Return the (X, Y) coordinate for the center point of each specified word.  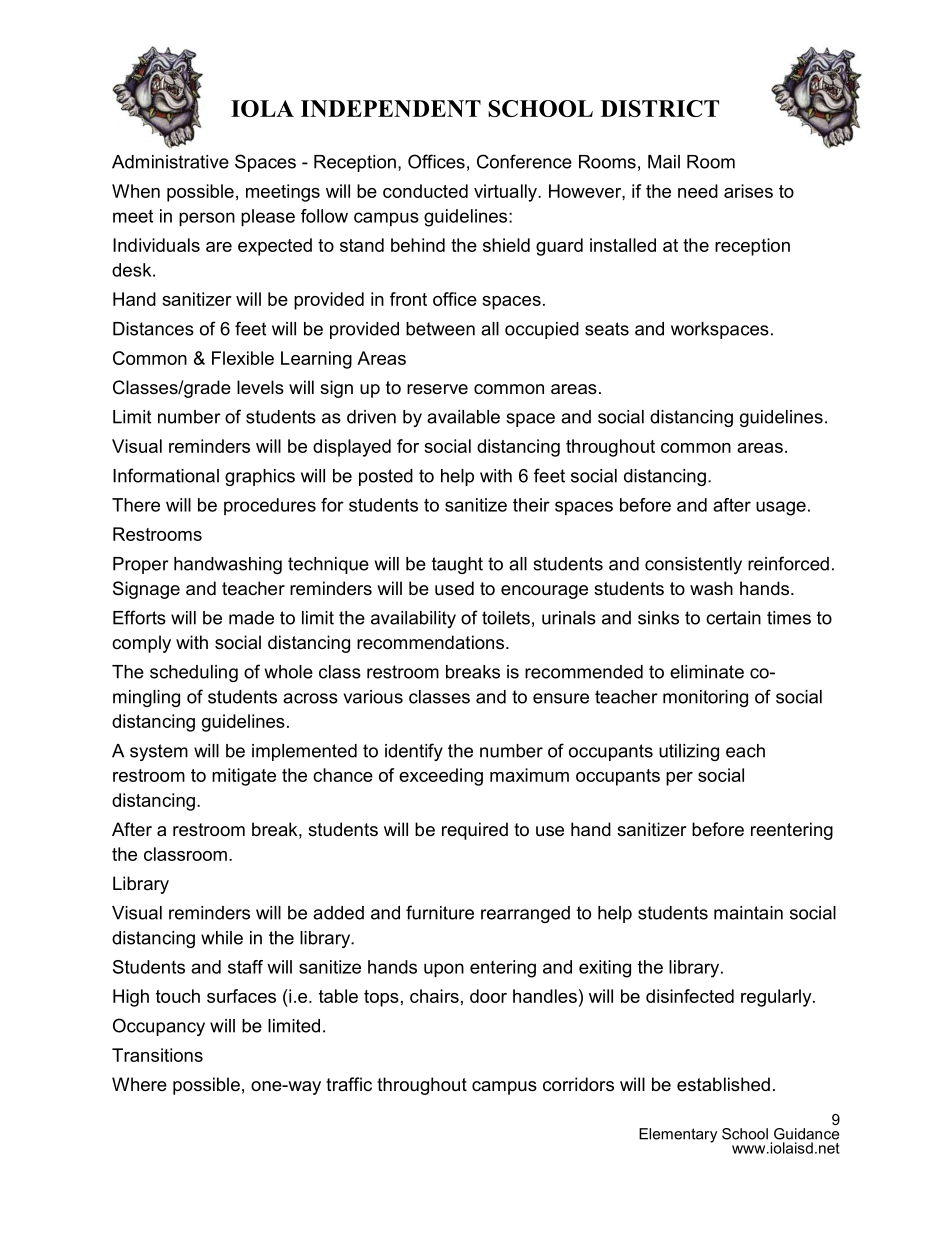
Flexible (243, 358)
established (723, 1084)
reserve (437, 389)
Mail (664, 162)
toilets (506, 618)
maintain (748, 913)
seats (607, 329)
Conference (524, 161)
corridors (578, 1084)
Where (139, 1084)
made (251, 618)
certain (733, 618)
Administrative (170, 162)
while (222, 938)
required (475, 831)
